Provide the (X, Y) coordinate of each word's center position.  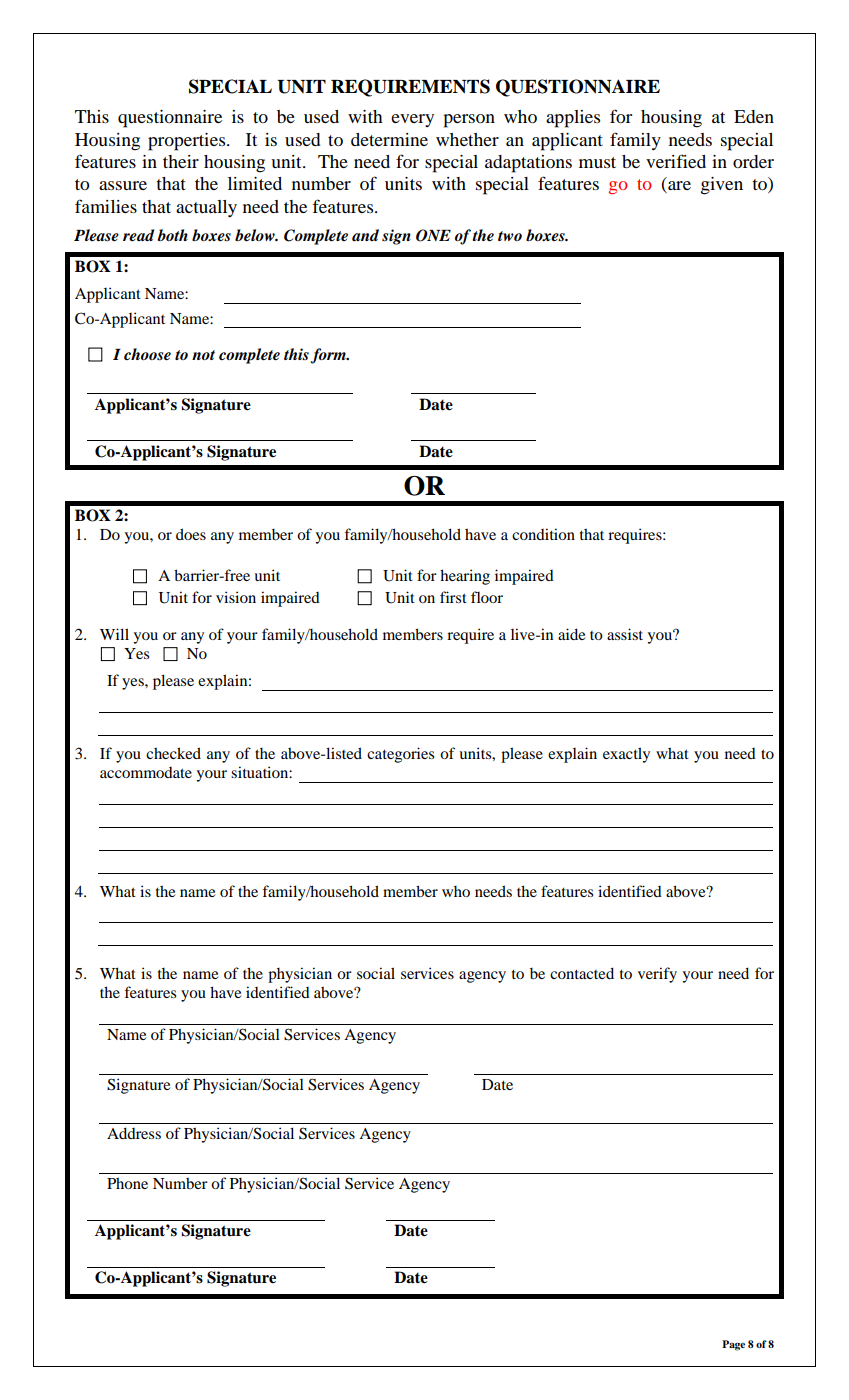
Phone (127, 1183)
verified (676, 161)
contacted (582, 973)
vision (236, 597)
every (412, 120)
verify (657, 975)
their (181, 161)
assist (625, 634)
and (365, 235)
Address (134, 1133)
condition (543, 534)
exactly (626, 755)
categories (400, 755)
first (453, 597)
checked (173, 753)
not (203, 355)
